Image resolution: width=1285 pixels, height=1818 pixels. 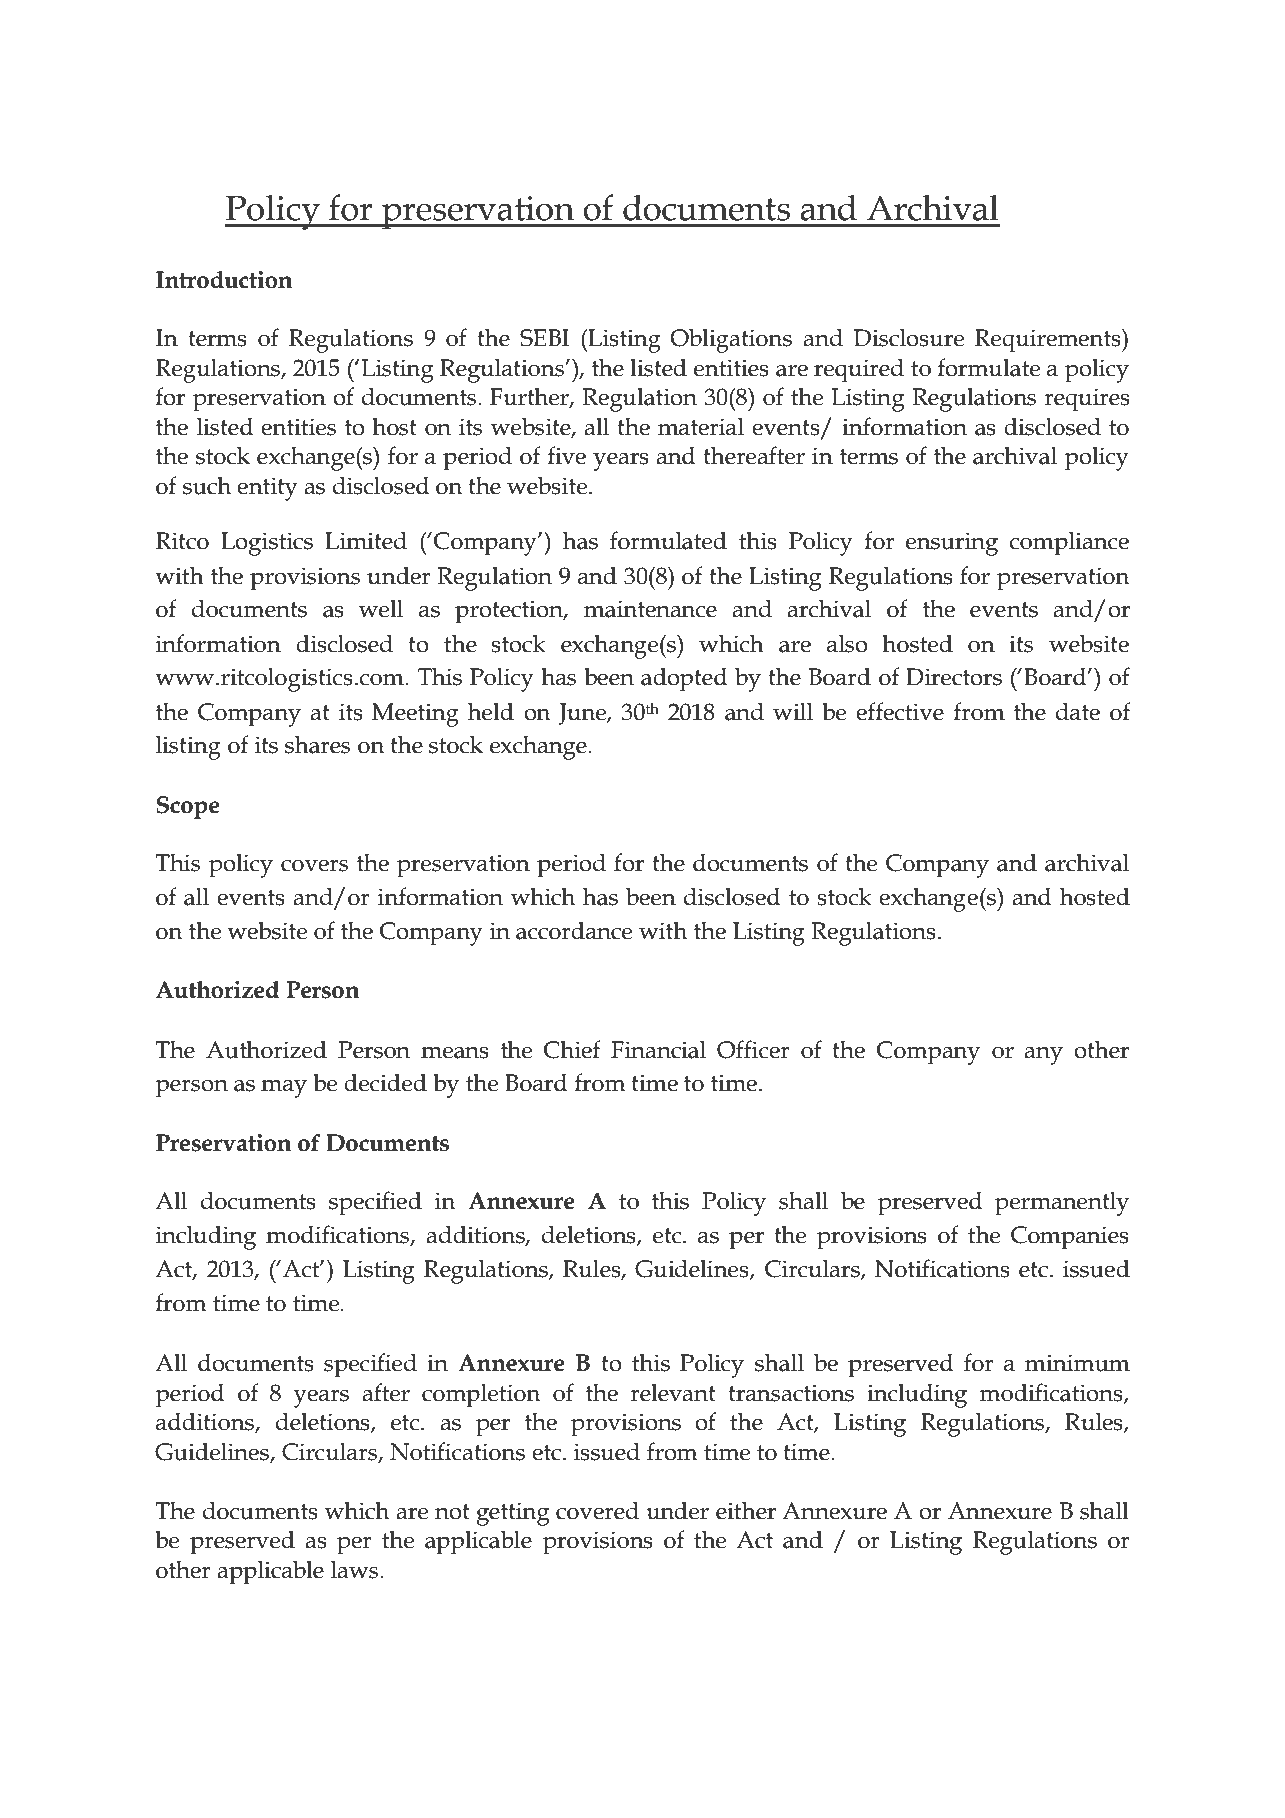 I want to click on may, so click(x=284, y=1089).
